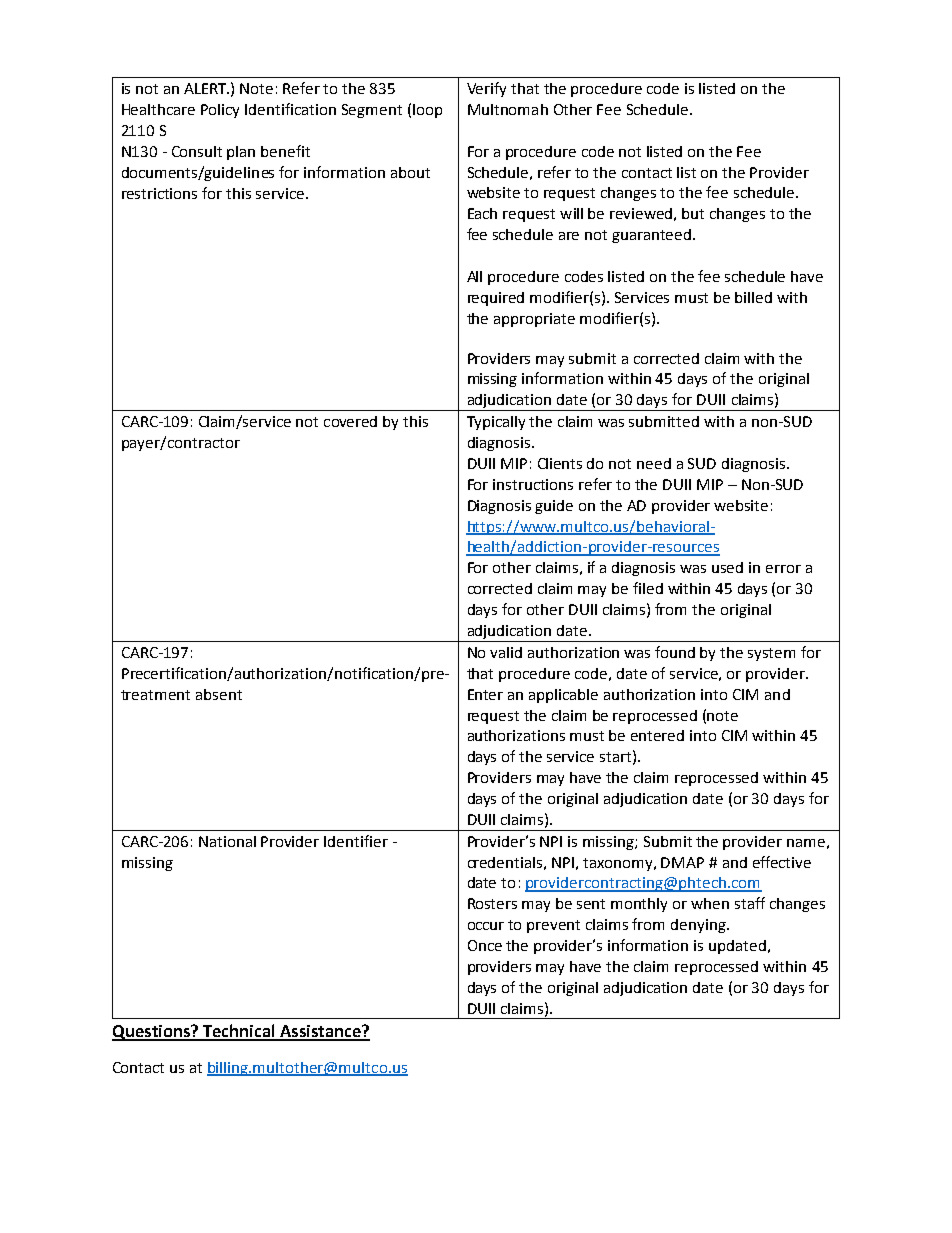 The image size is (952, 1233). I want to click on Technical, so click(239, 1032).
